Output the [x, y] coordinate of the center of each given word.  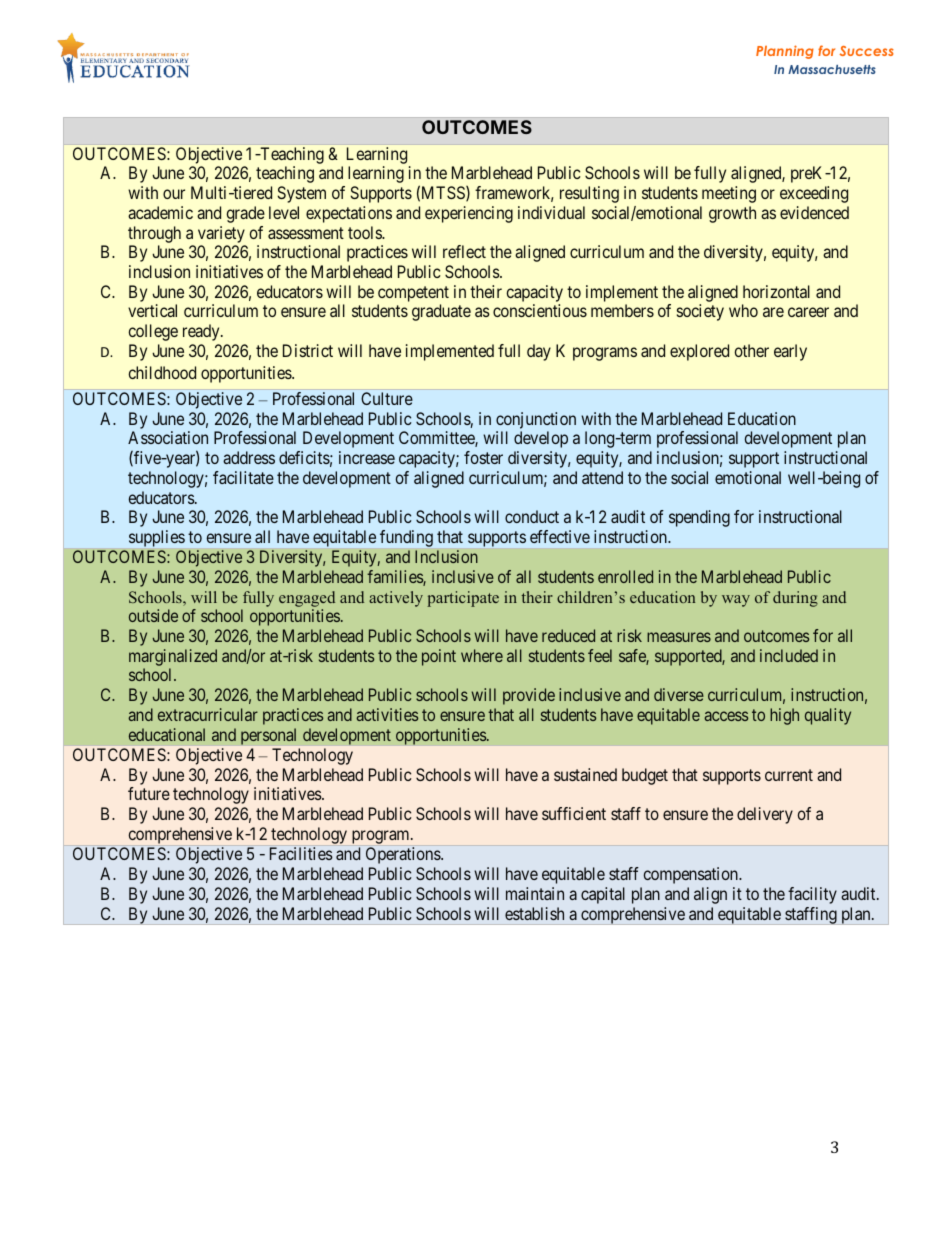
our [174, 194]
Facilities [301, 853]
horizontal [776, 291]
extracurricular [208, 714]
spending [699, 518]
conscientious [540, 310]
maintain [535, 893]
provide [529, 696]
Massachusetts [832, 69]
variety [221, 234]
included [789, 655]
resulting [589, 194]
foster [483, 457]
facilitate [243, 477]
